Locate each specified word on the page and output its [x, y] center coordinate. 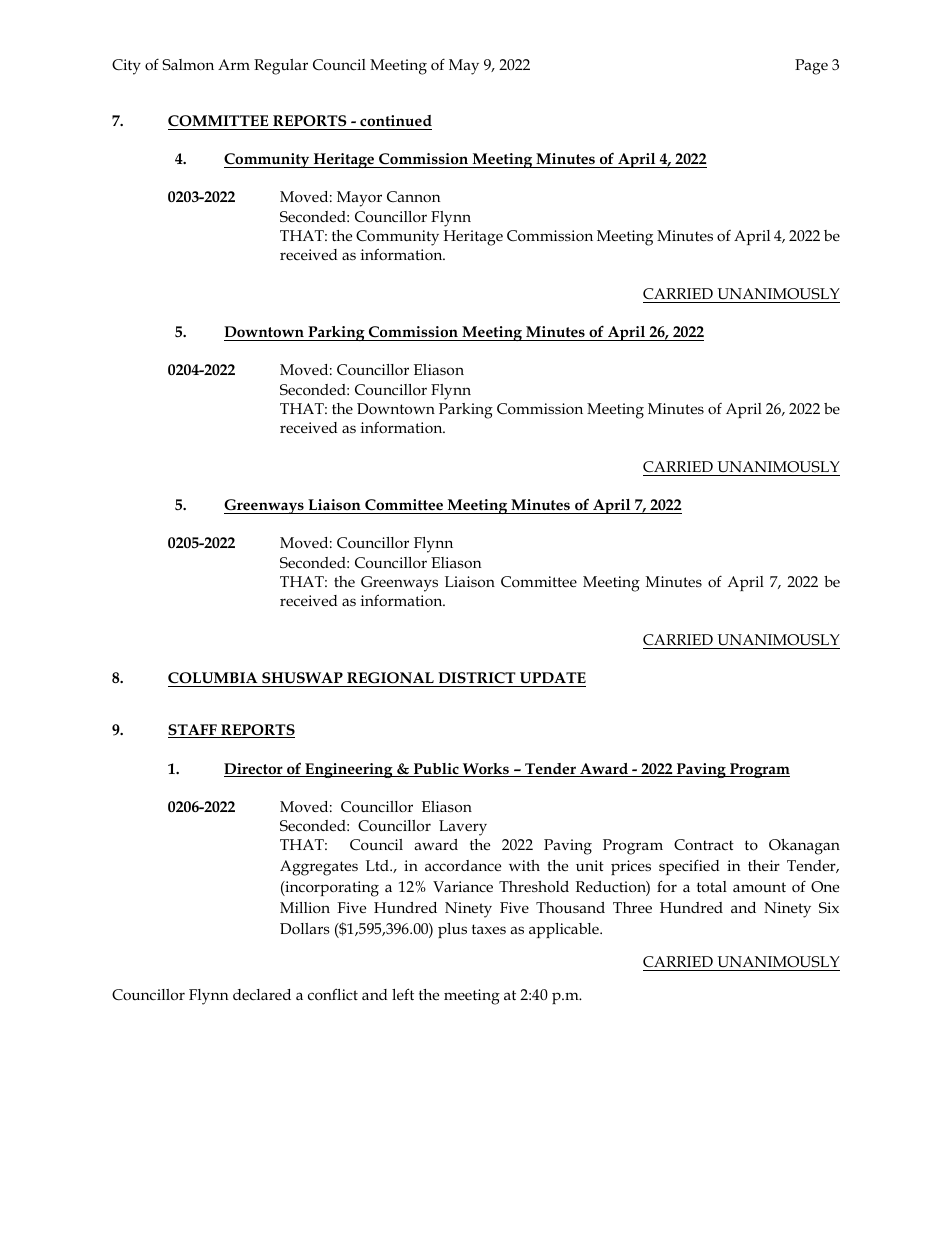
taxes [489, 929]
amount [759, 887]
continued [396, 121]
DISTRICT [477, 677]
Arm [234, 64]
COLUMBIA [213, 678]
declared [262, 994]
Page [811, 67]
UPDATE [553, 678]
